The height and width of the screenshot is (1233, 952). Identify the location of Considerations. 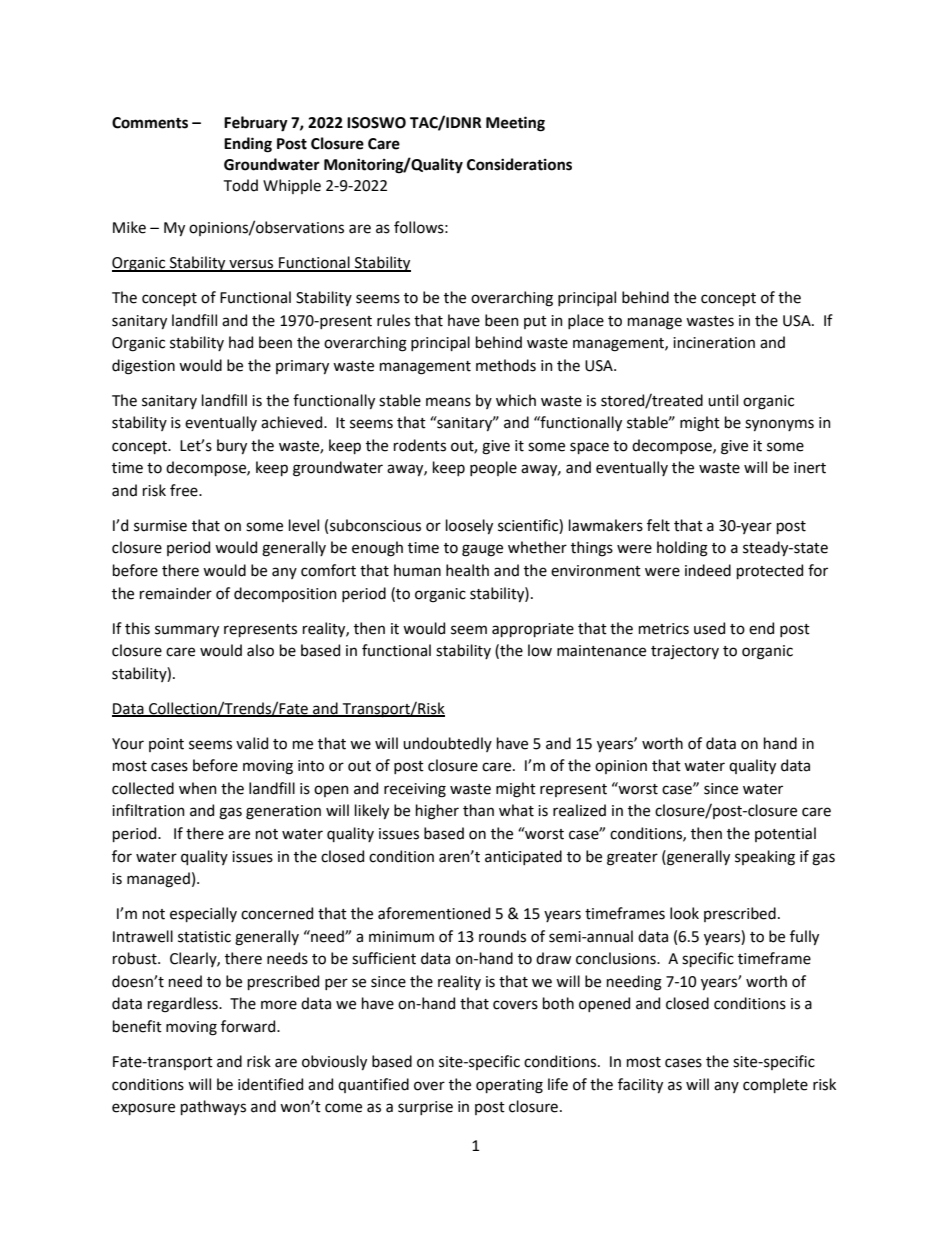
(519, 164).
